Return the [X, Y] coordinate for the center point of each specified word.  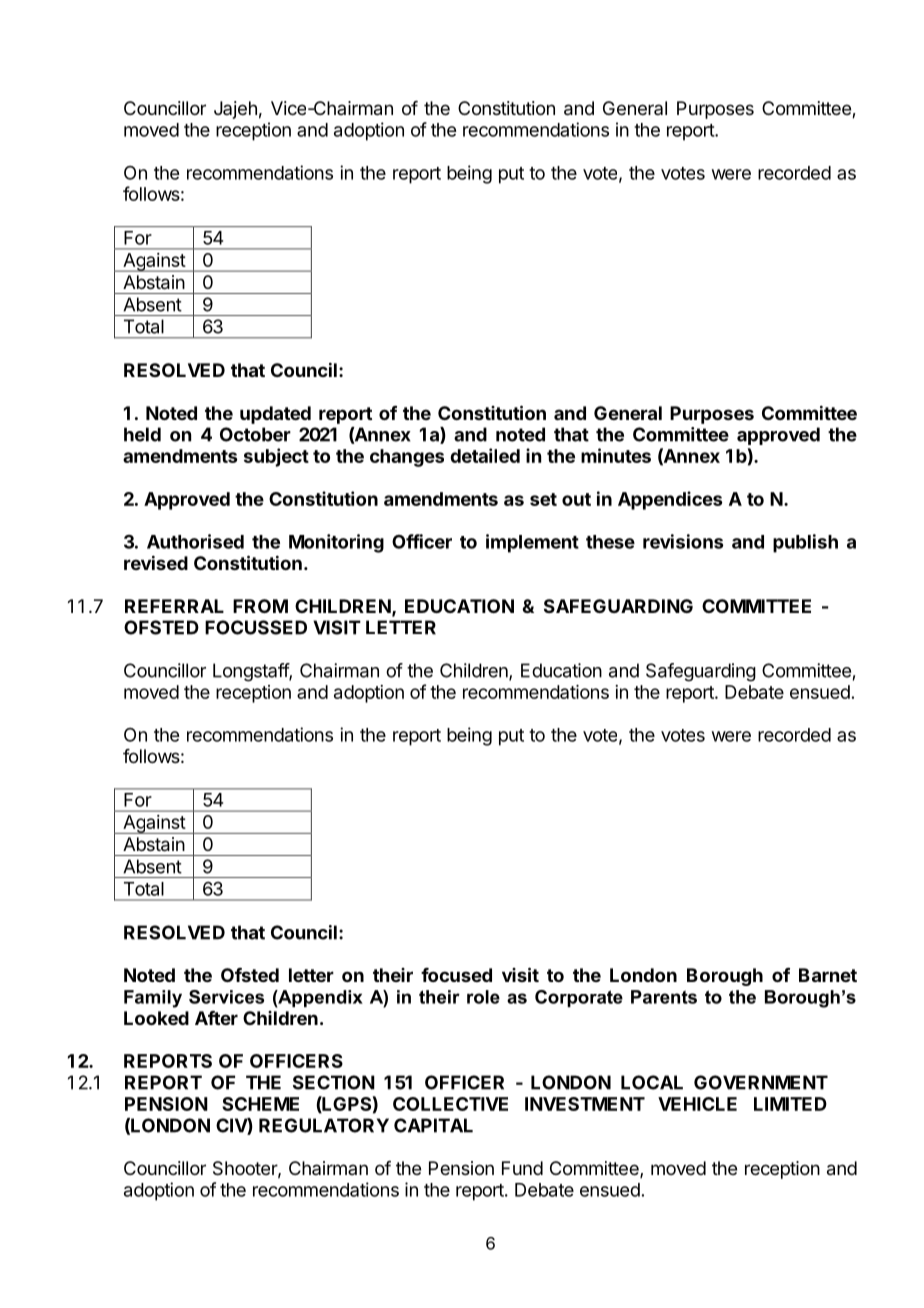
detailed [485, 455]
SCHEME [260, 1104]
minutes [616, 455]
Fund [522, 1168]
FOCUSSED [256, 627]
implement [532, 543]
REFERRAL [174, 606]
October [255, 434]
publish [805, 543]
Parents [664, 997]
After [216, 1018]
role [483, 997]
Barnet [828, 975]
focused [456, 975]
